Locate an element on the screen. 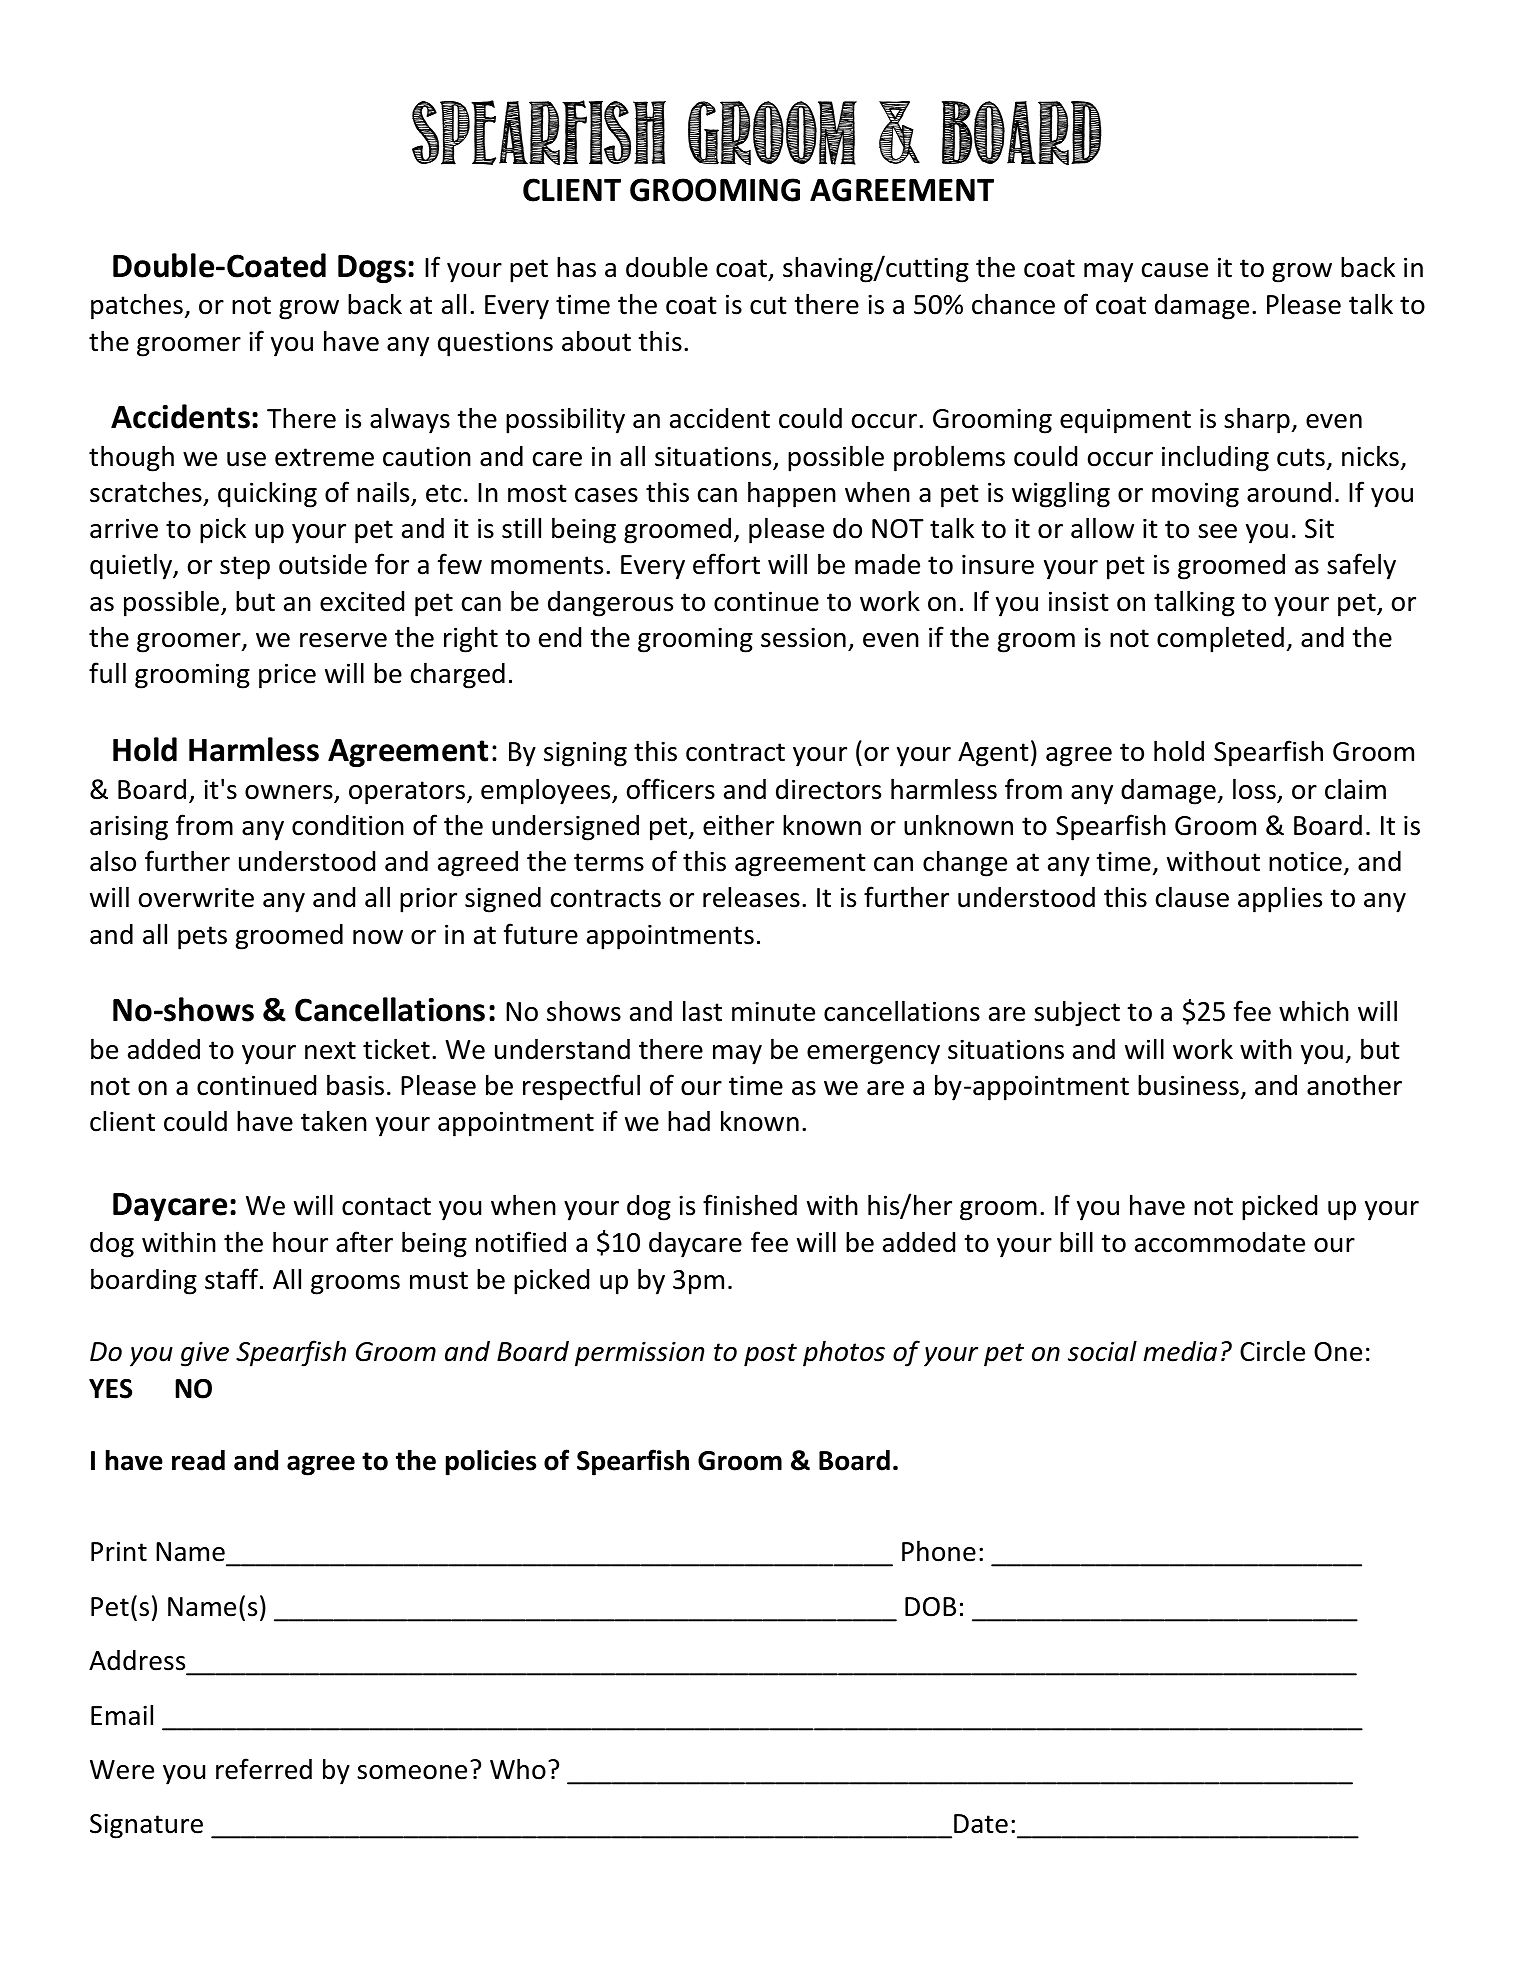 The width and height of the screenshot is (1517, 1963). completed is located at coordinates (1220, 639).
